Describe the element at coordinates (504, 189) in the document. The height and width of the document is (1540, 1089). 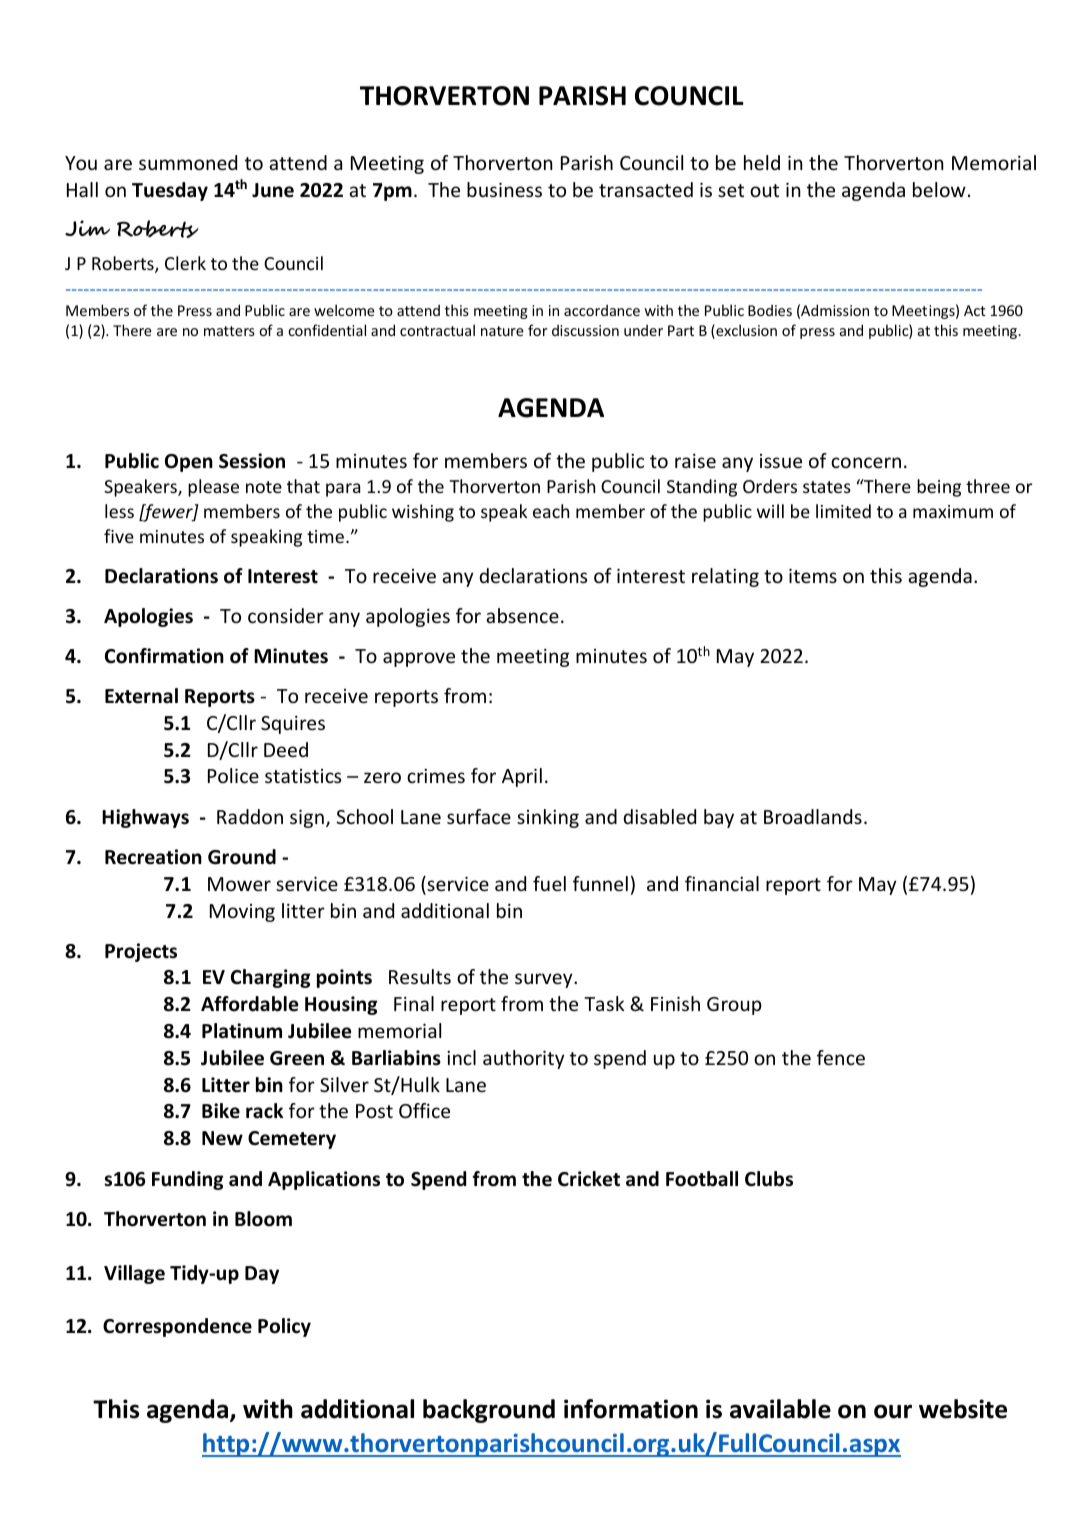
I see `business` at that location.
